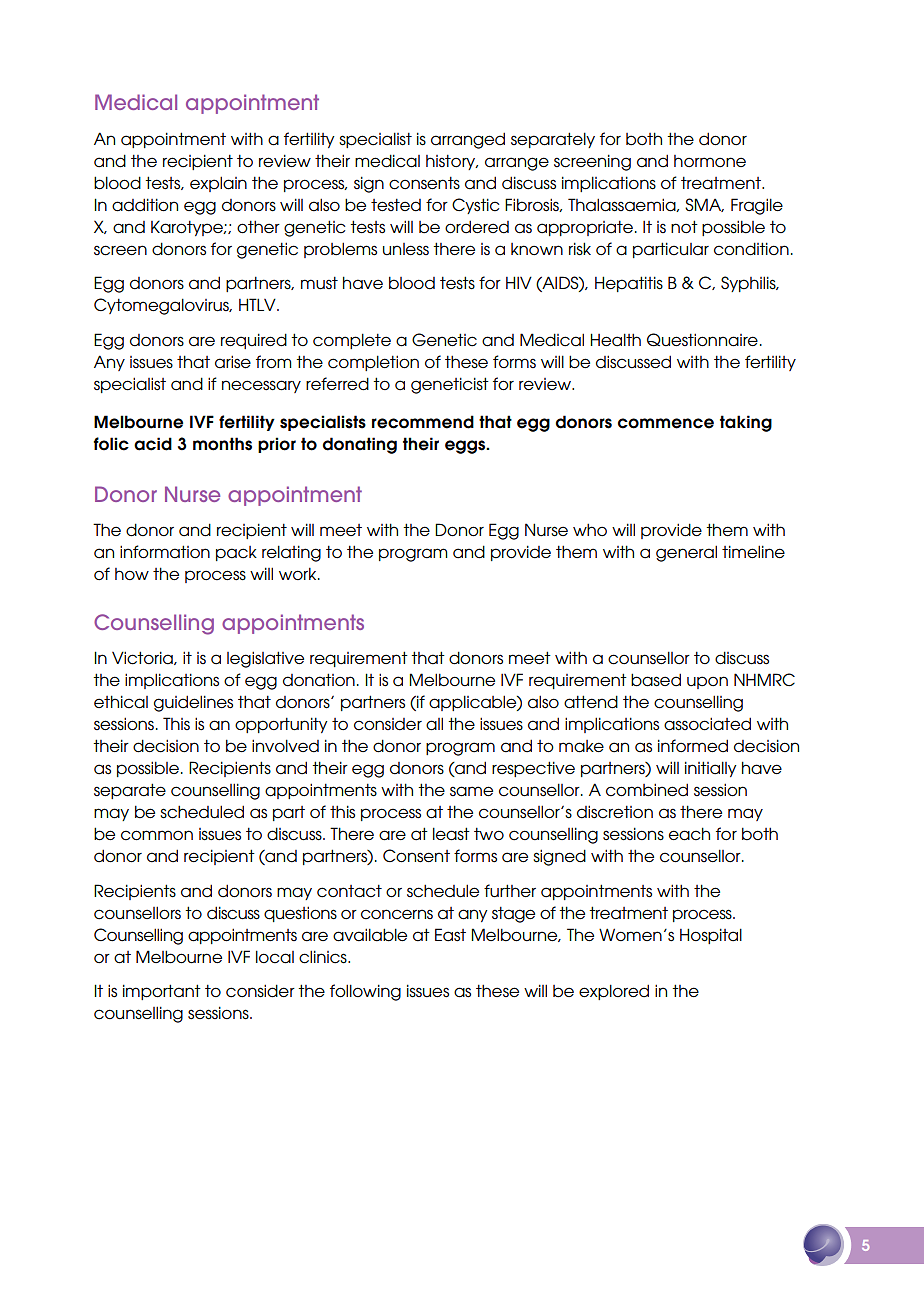 This screenshot has width=924, height=1311. I want to click on important, so click(162, 992).
